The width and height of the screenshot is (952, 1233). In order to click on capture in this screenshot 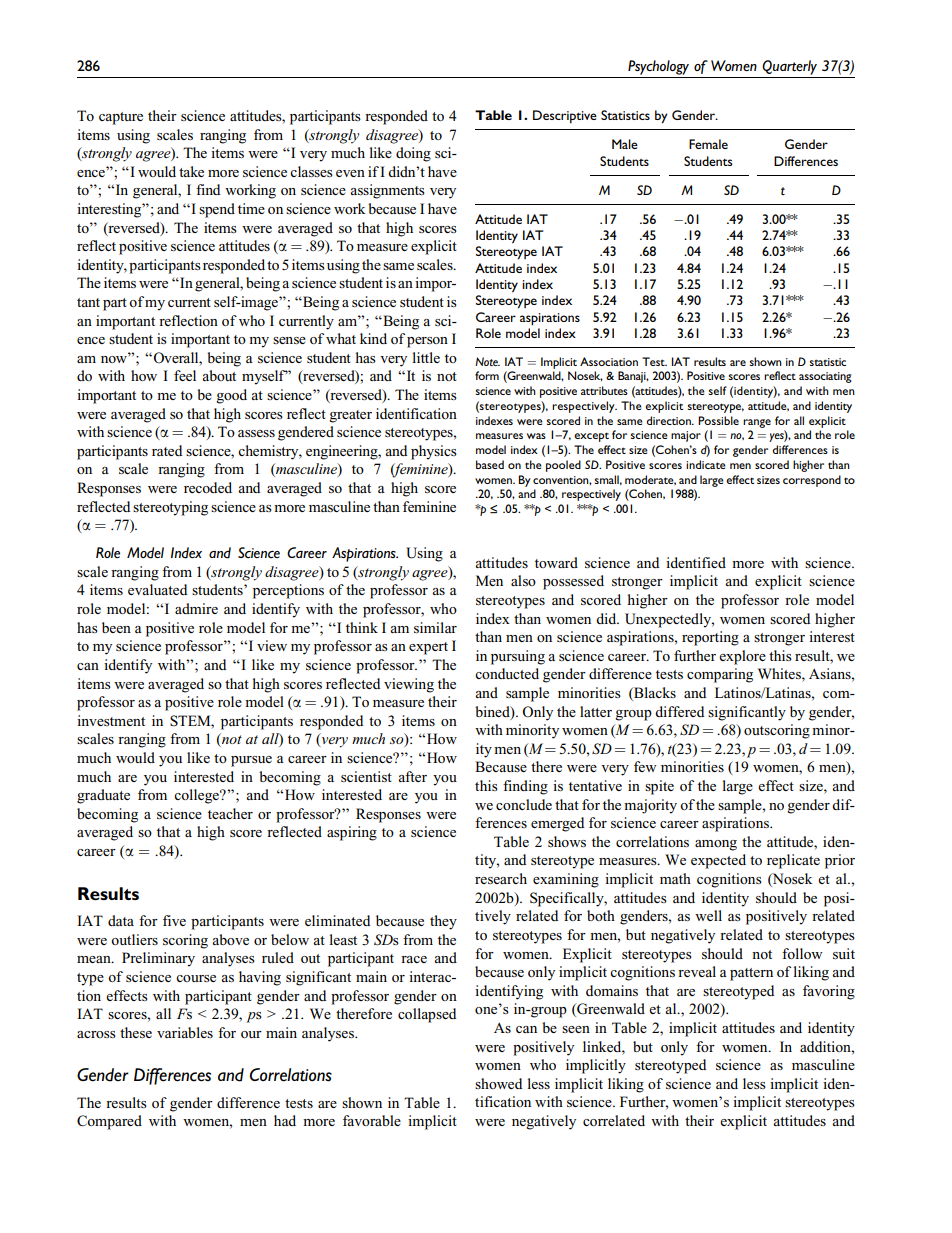, I will do `click(121, 118)`.
